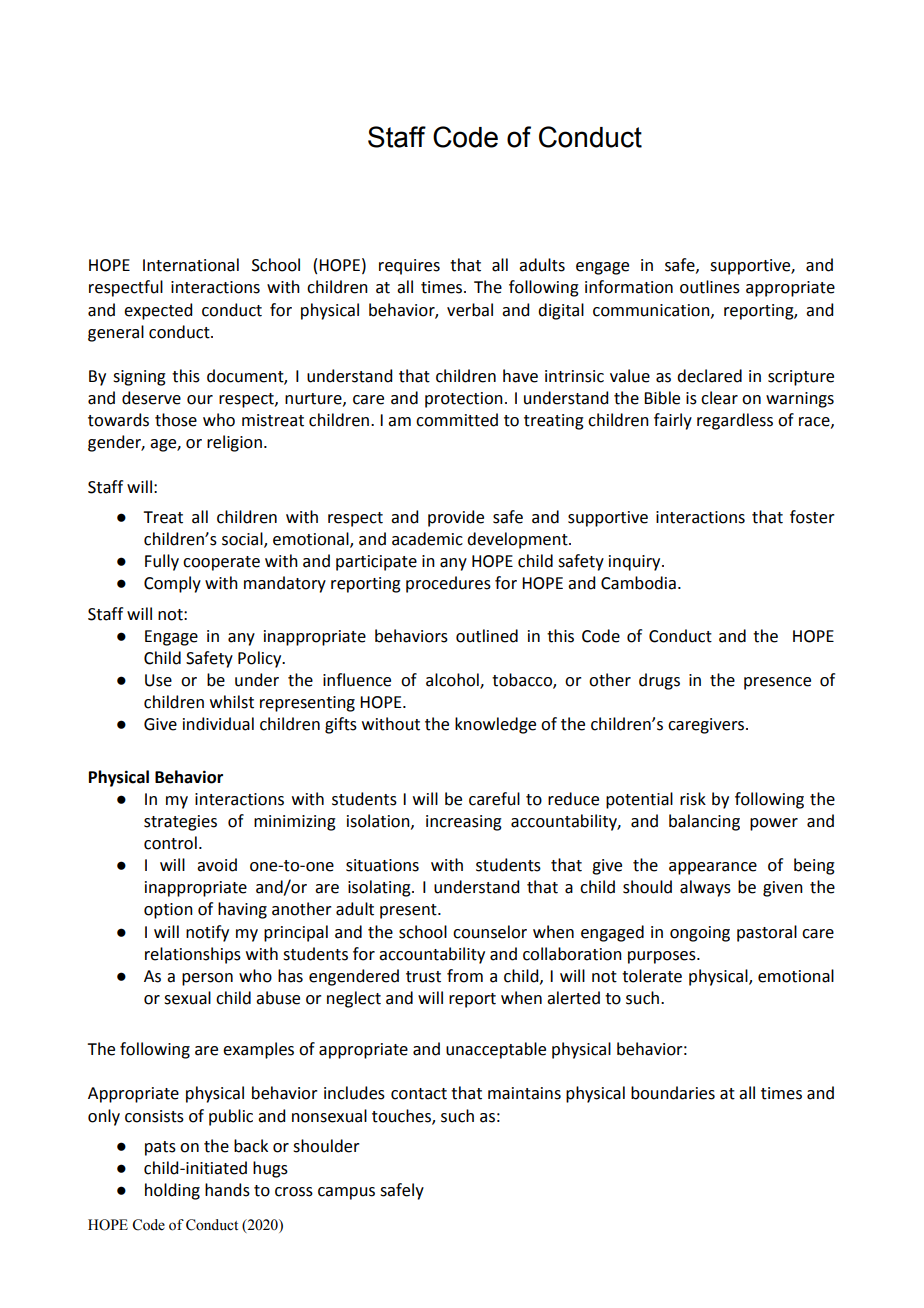 This page has width=924, height=1308. What do you see at coordinates (217, 865) in the page?
I see `avoid` at bounding box center [217, 865].
